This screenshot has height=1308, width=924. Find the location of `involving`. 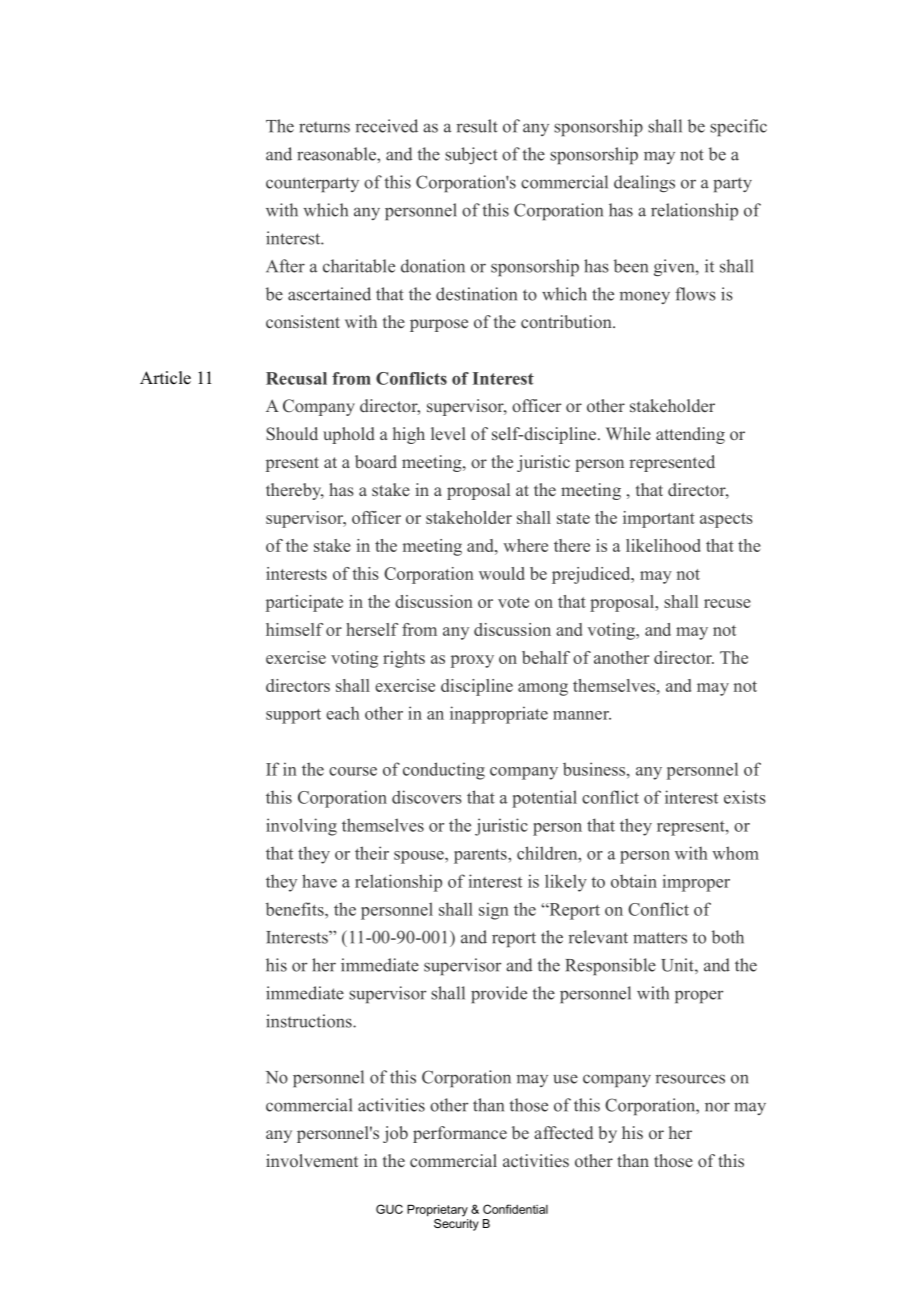

involving is located at coordinates (301, 827).
